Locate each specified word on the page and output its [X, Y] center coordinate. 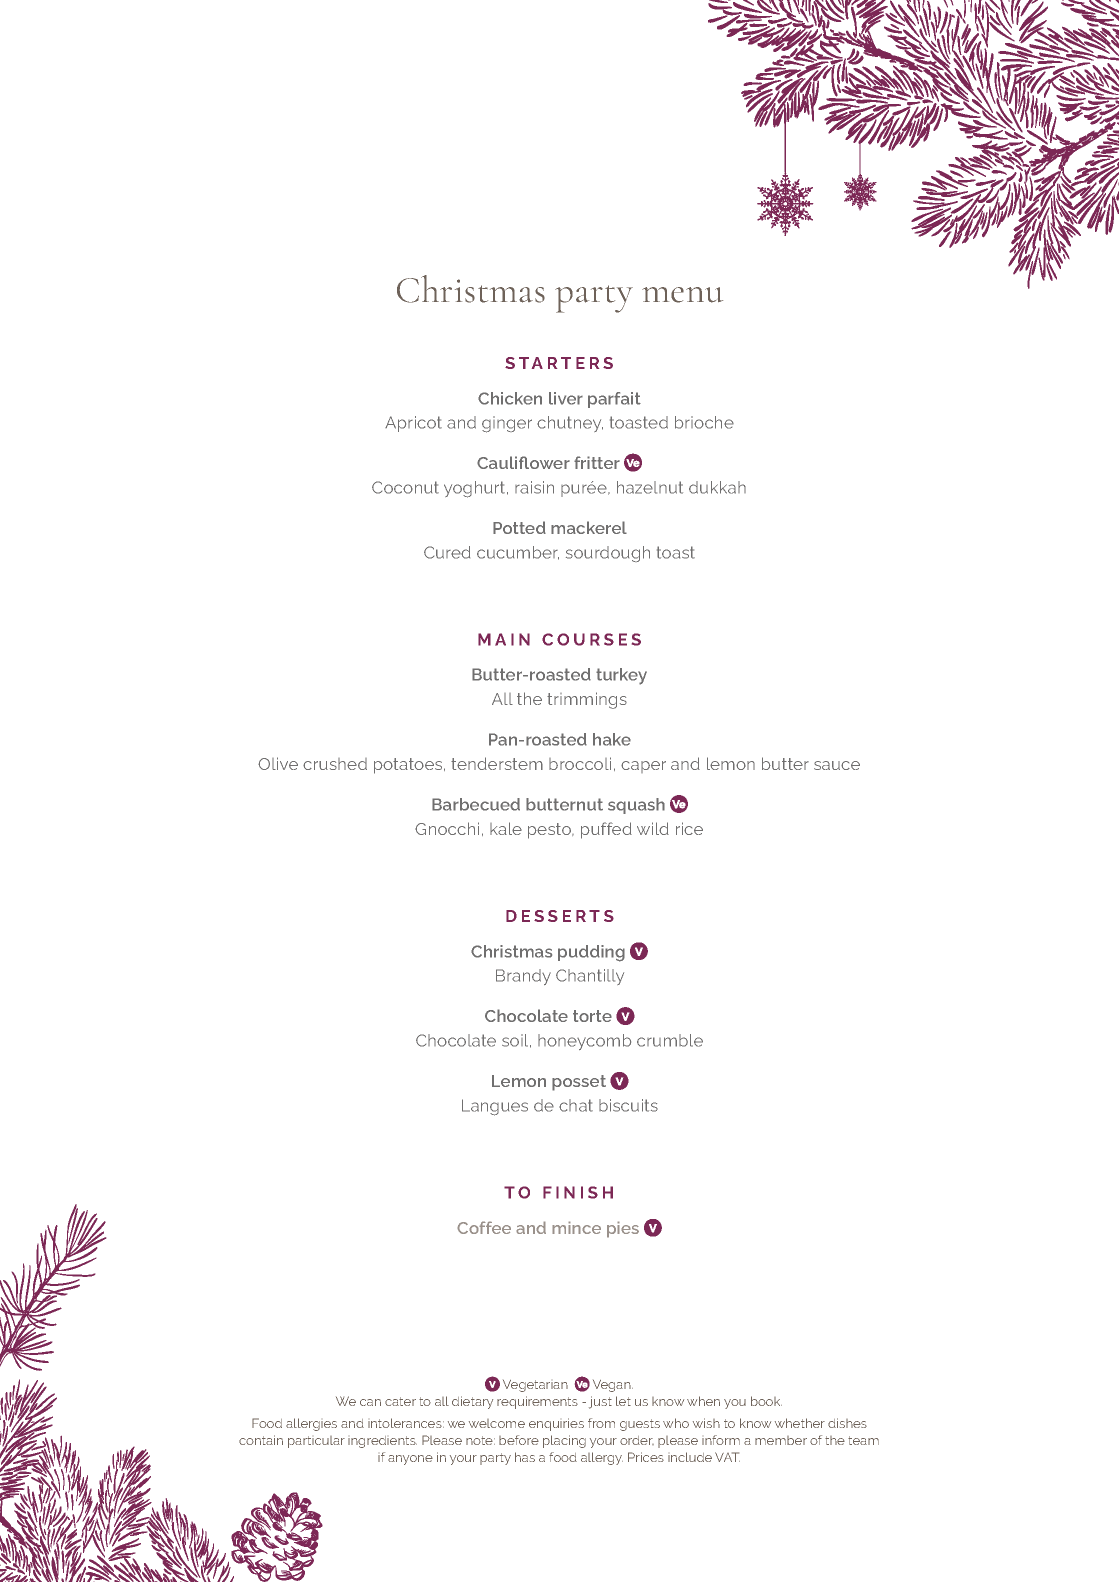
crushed [335, 764]
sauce [837, 765]
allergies [311, 1424]
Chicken [510, 398]
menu [682, 295]
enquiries [556, 1424]
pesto [550, 831]
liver [566, 398]
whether [800, 1423]
